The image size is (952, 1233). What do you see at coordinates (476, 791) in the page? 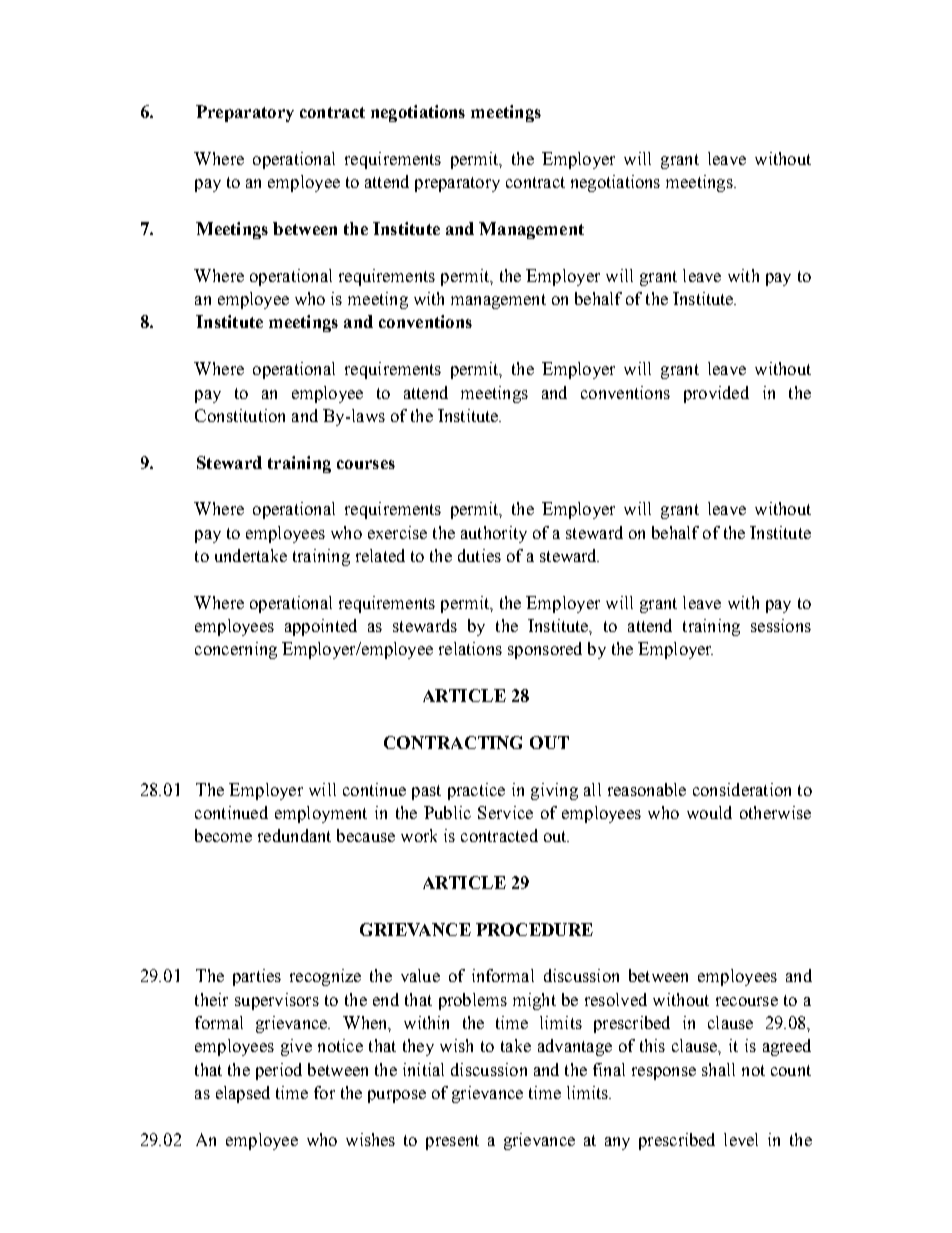
I see `practice` at bounding box center [476, 791].
